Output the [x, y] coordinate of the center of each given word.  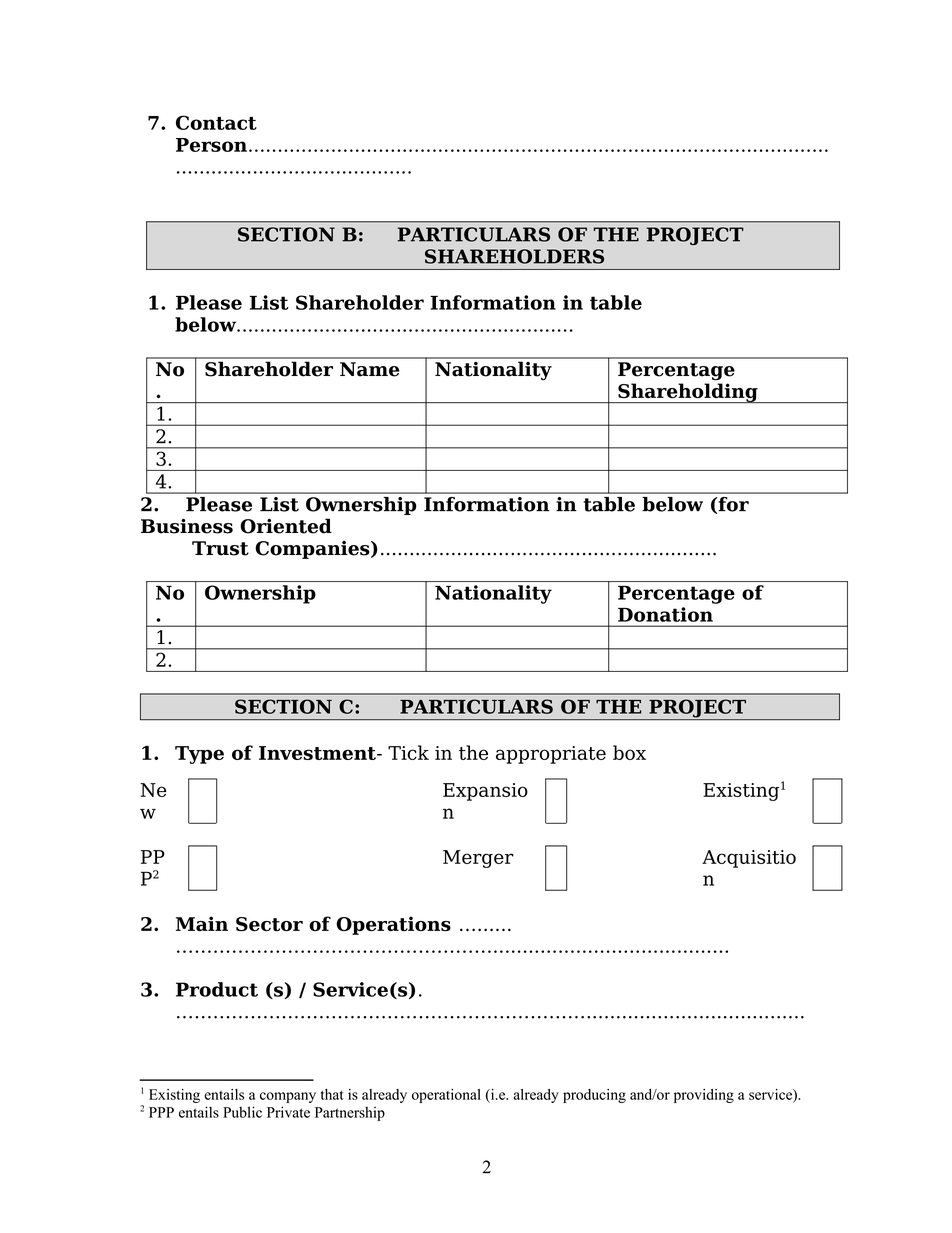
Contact [216, 122]
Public [242, 1112]
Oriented [286, 526]
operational [446, 1096]
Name [370, 369]
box [629, 752]
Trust [220, 548]
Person [211, 145]
